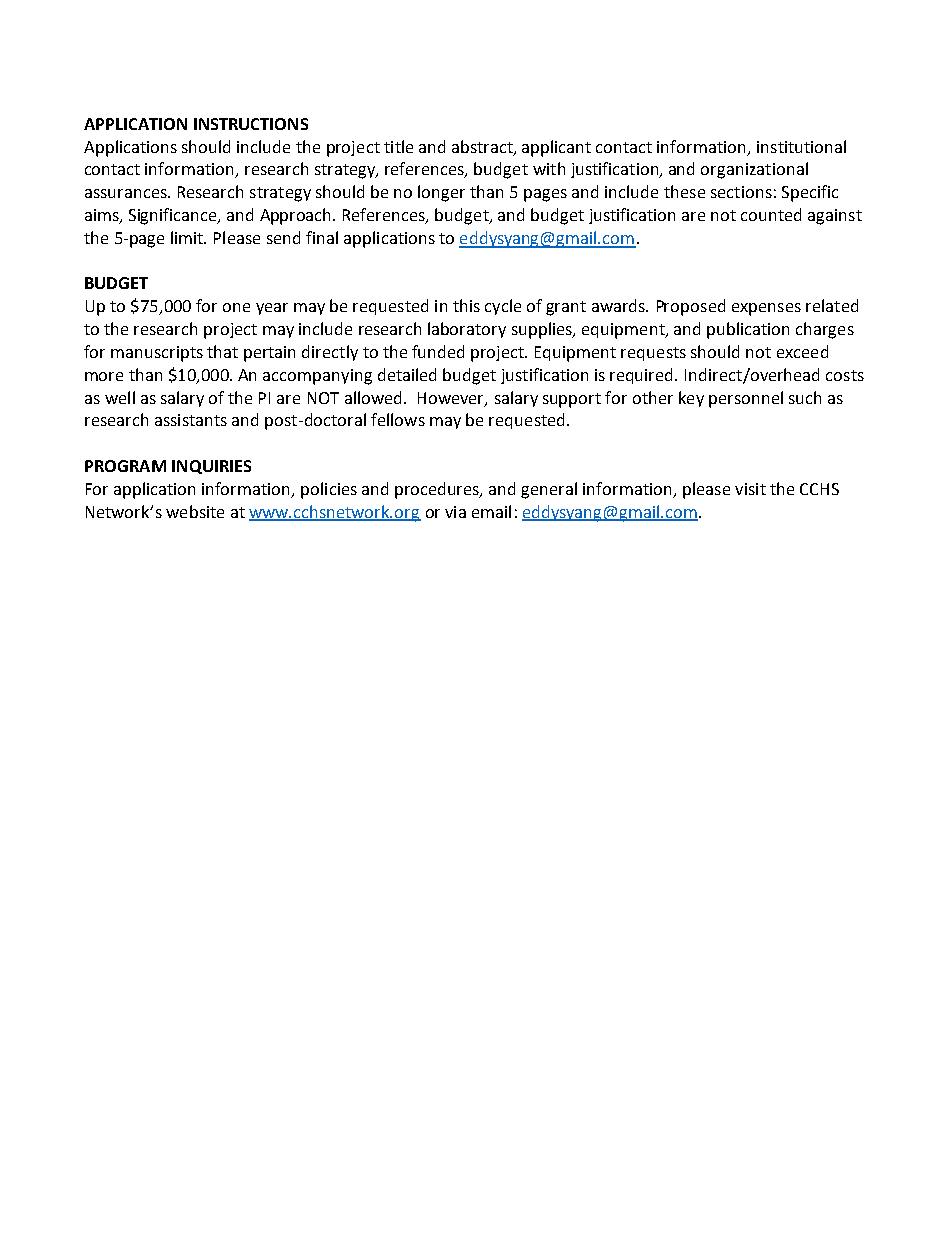 The image size is (952, 1233). I want to click on website, so click(195, 511).
